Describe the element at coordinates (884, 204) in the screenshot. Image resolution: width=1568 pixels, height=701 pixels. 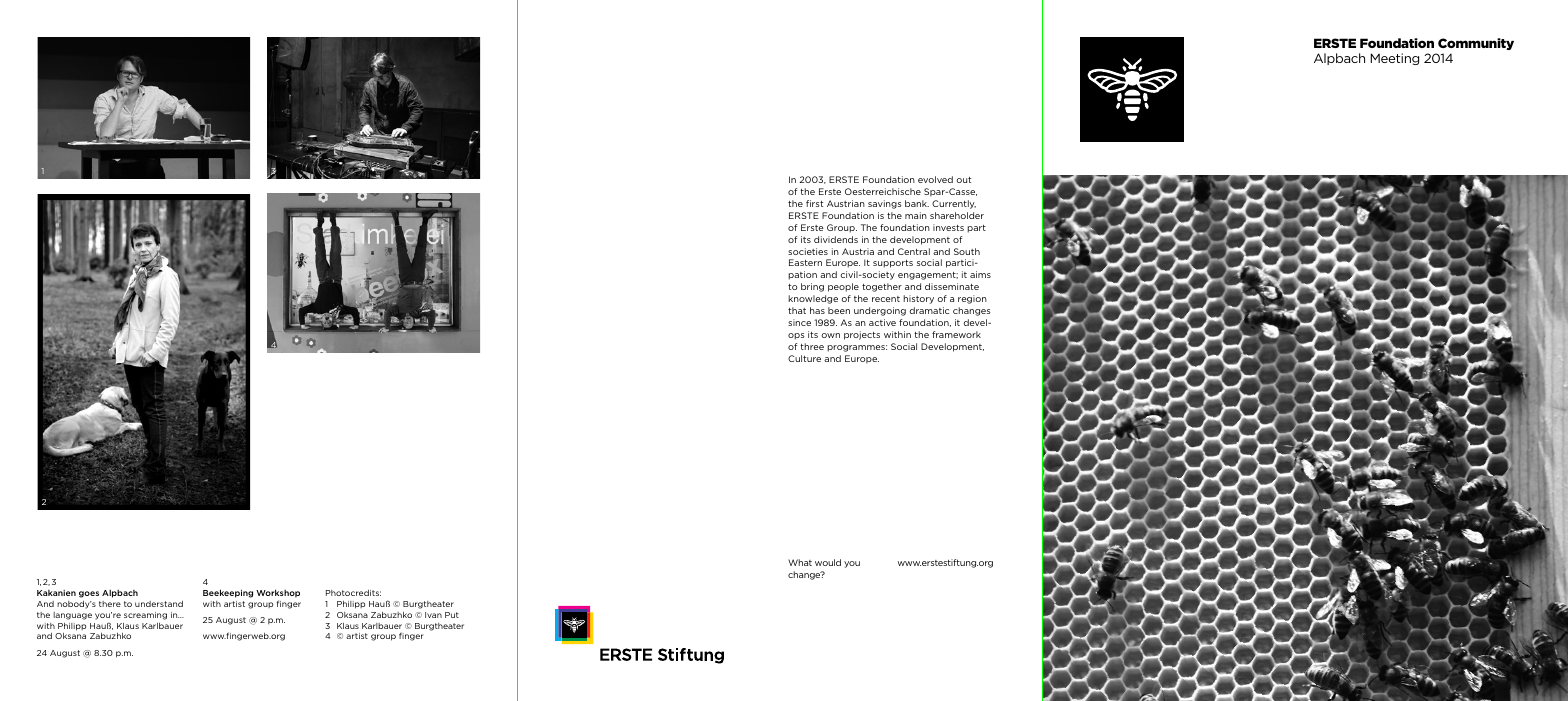
I see `savings` at that location.
